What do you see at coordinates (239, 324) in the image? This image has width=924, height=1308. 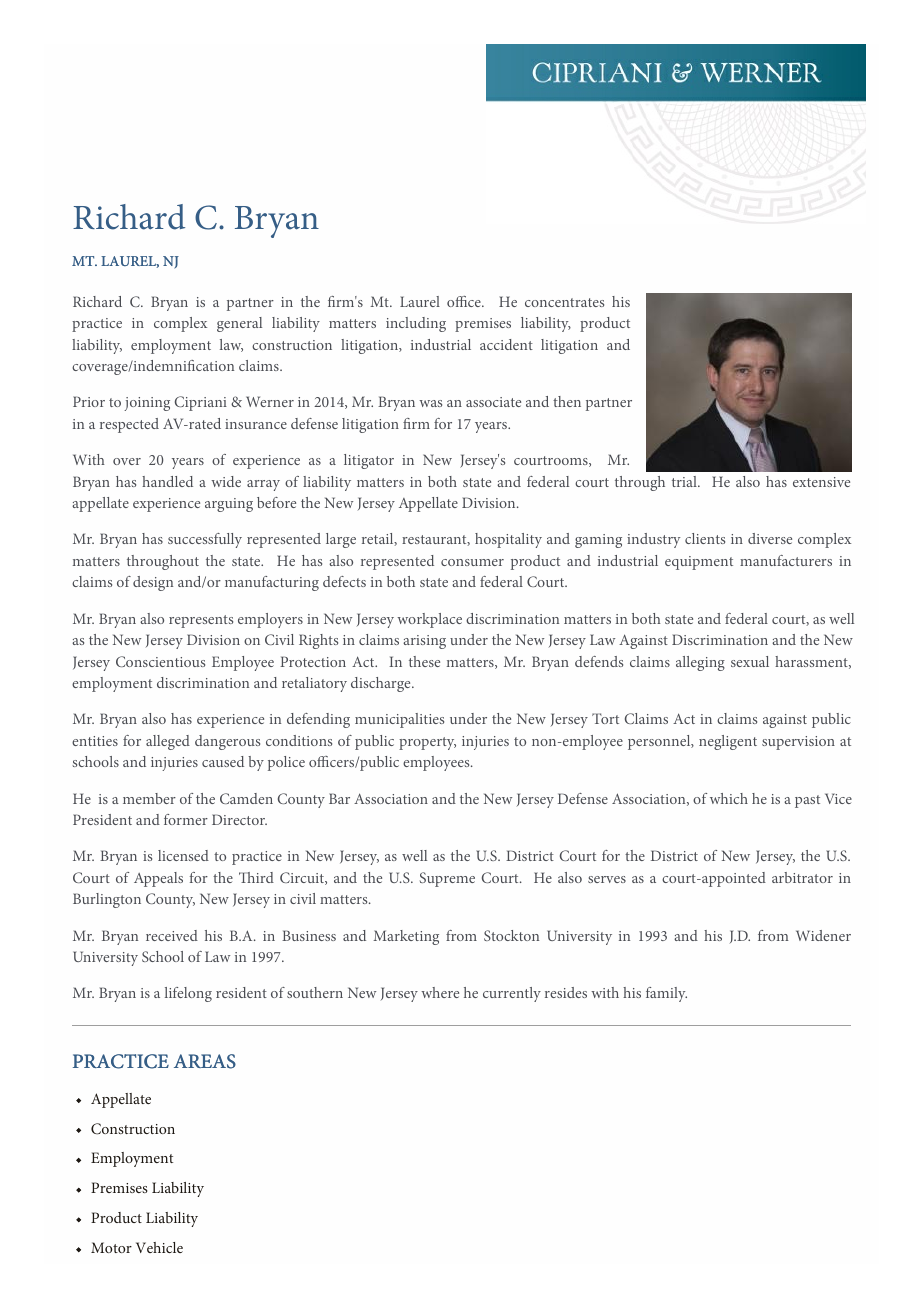 I see `general` at bounding box center [239, 324].
